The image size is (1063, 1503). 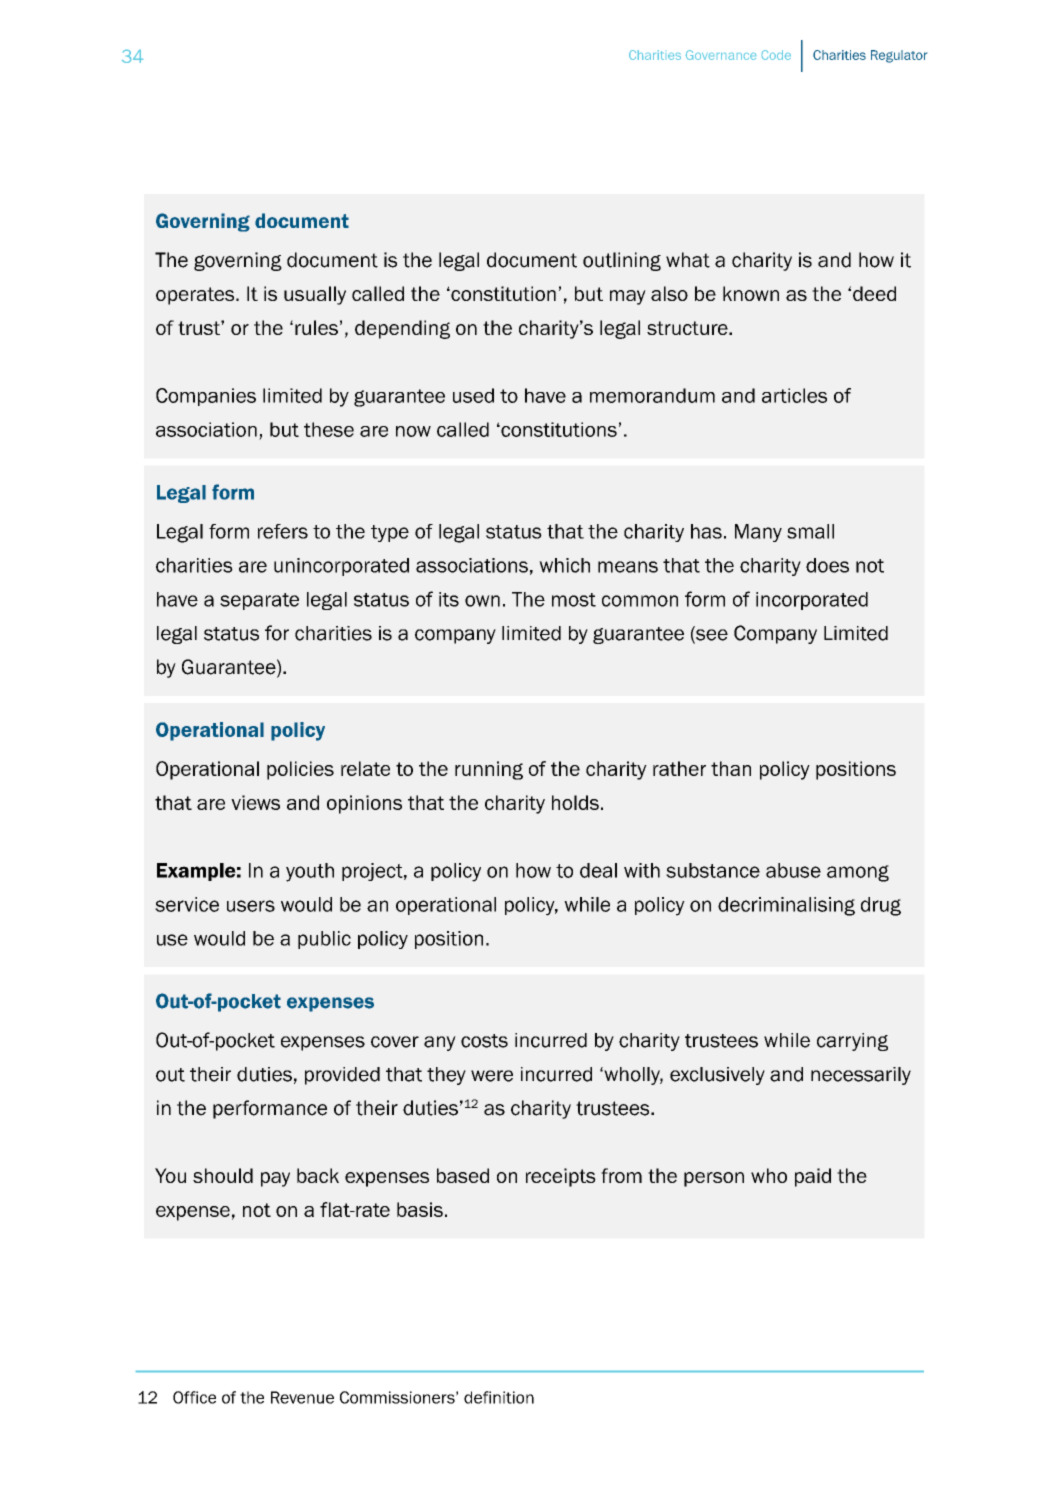 What do you see at coordinates (564, 565) in the page?
I see `which` at bounding box center [564, 565].
